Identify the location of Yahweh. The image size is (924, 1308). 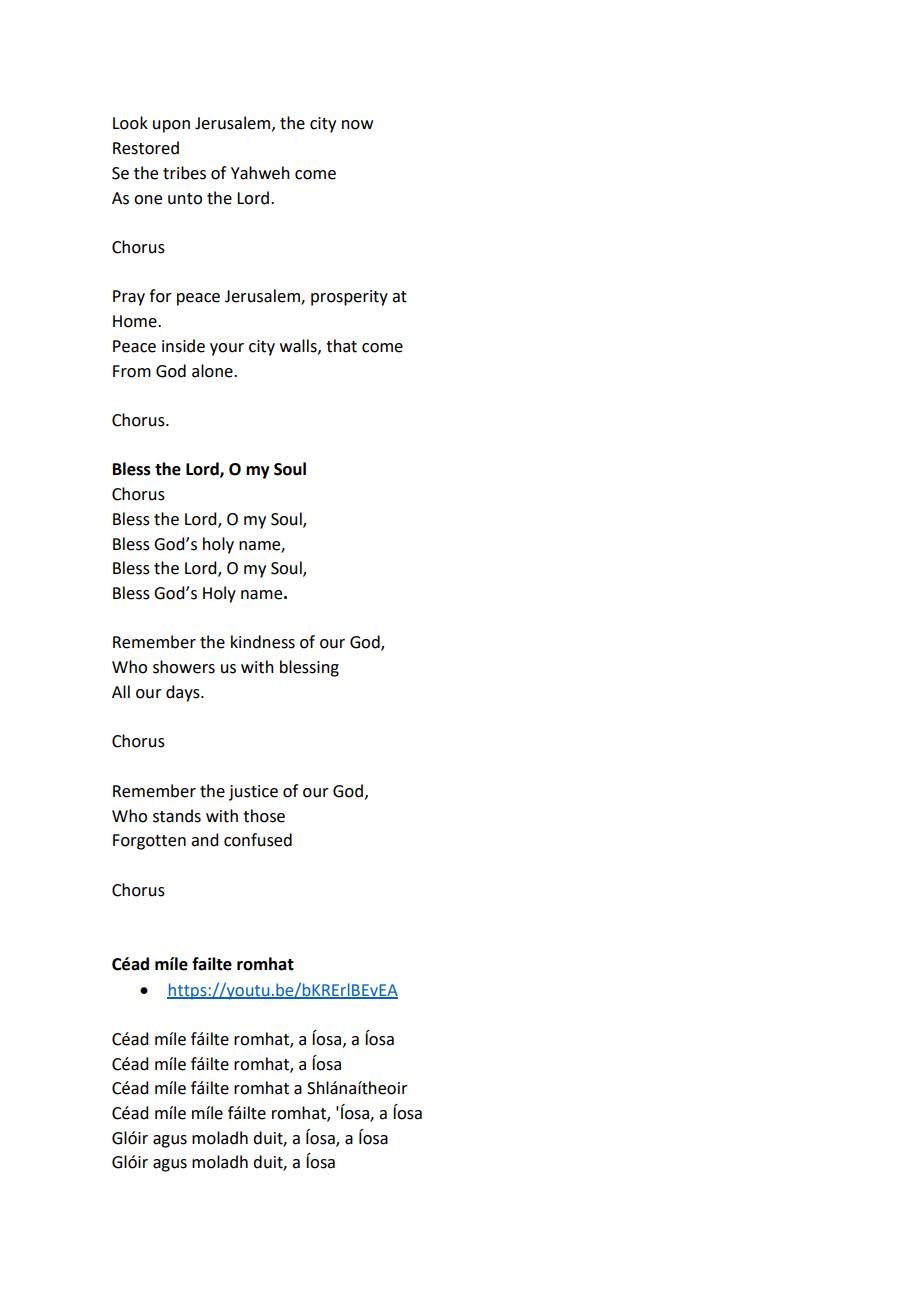
(260, 173).
